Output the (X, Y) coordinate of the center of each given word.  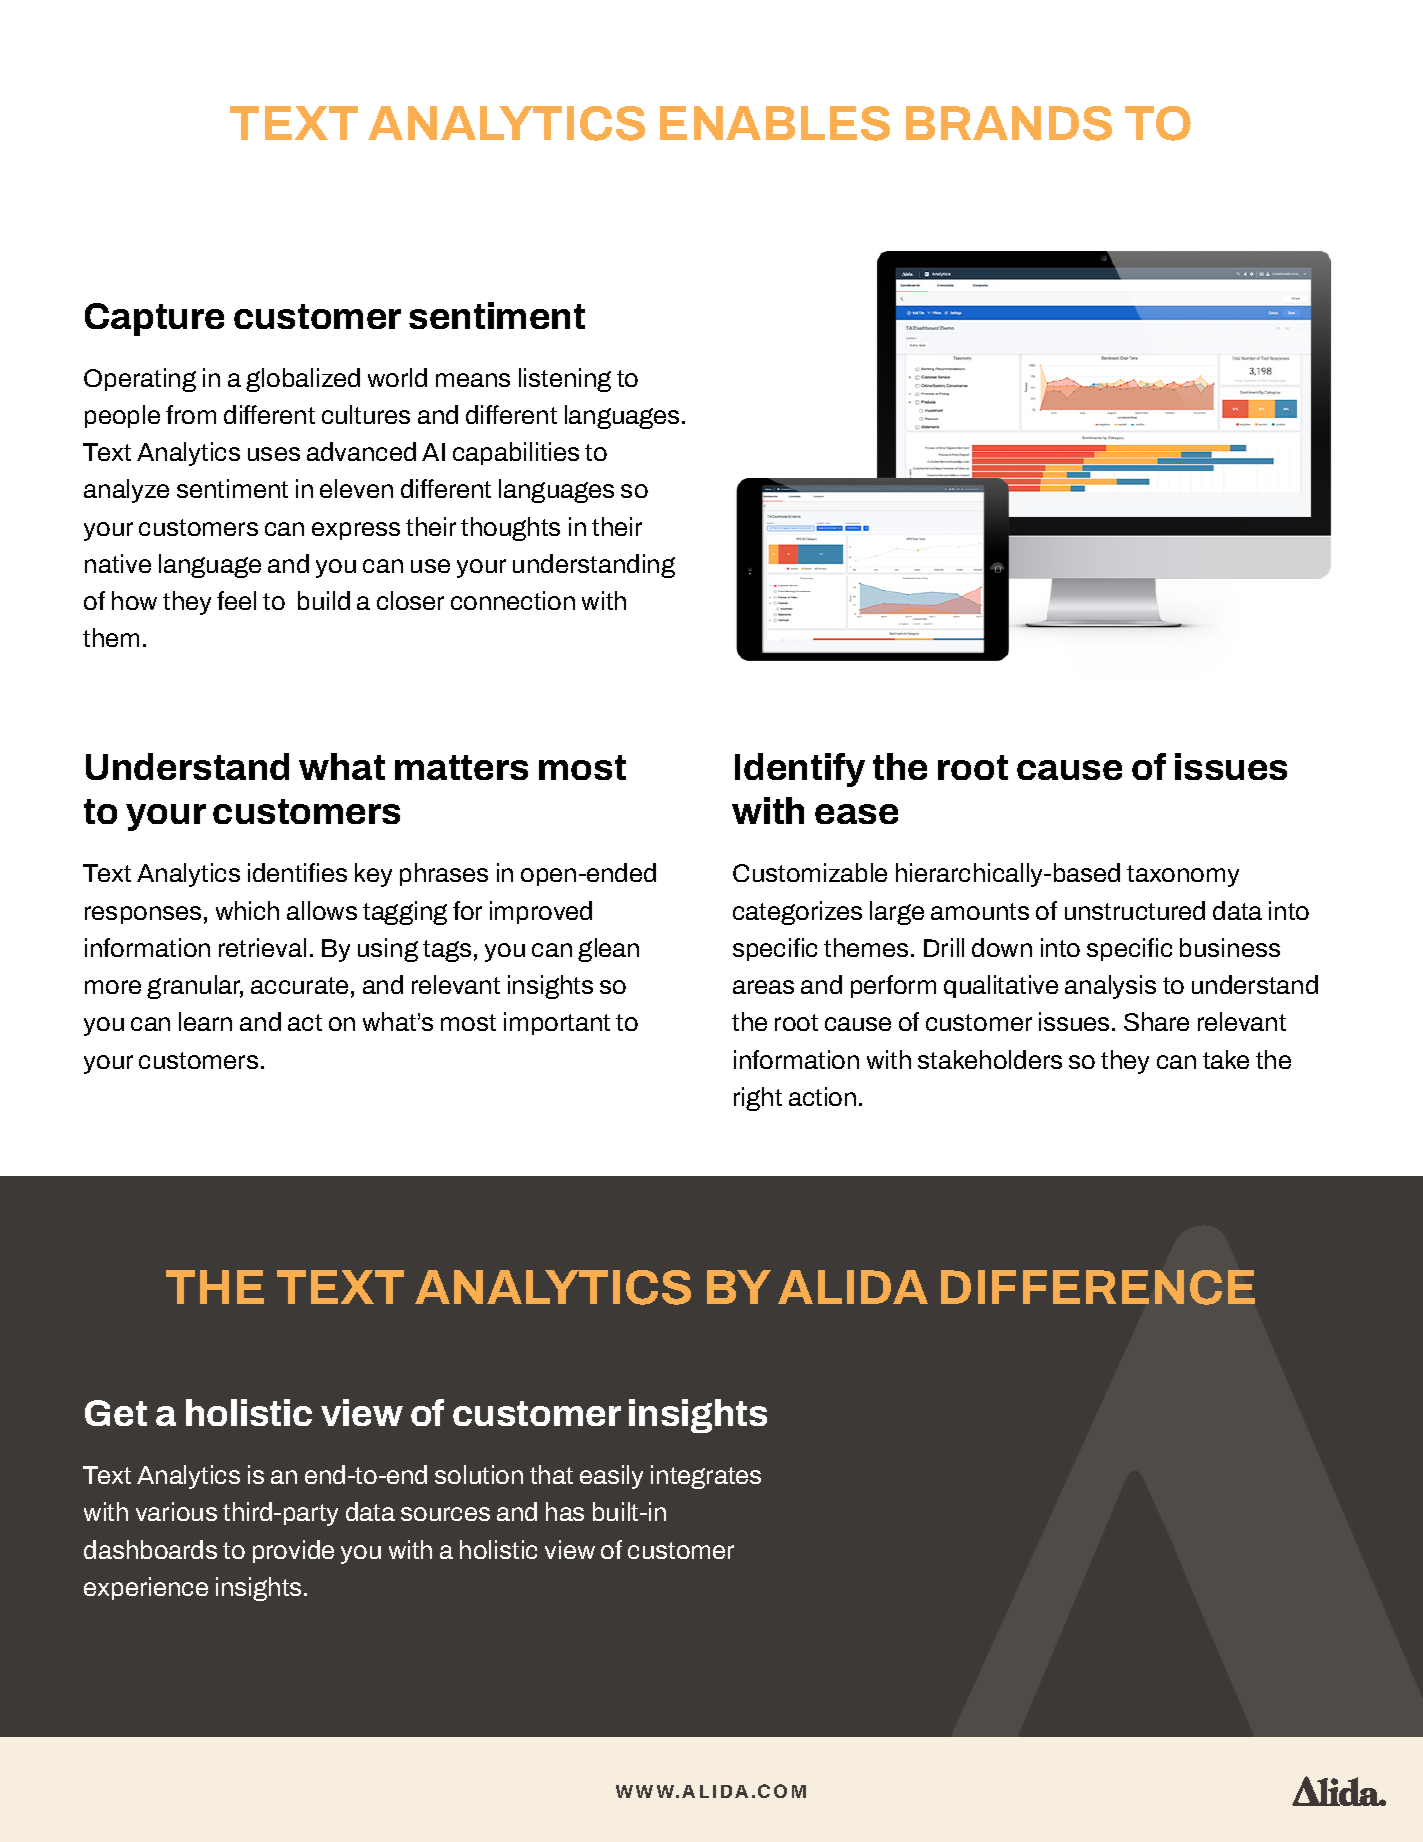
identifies (297, 872)
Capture (154, 319)
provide (293, 1551)
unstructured (1135, 910)
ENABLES (775, 123)
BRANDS (1009, 123)
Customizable (810, 872)
